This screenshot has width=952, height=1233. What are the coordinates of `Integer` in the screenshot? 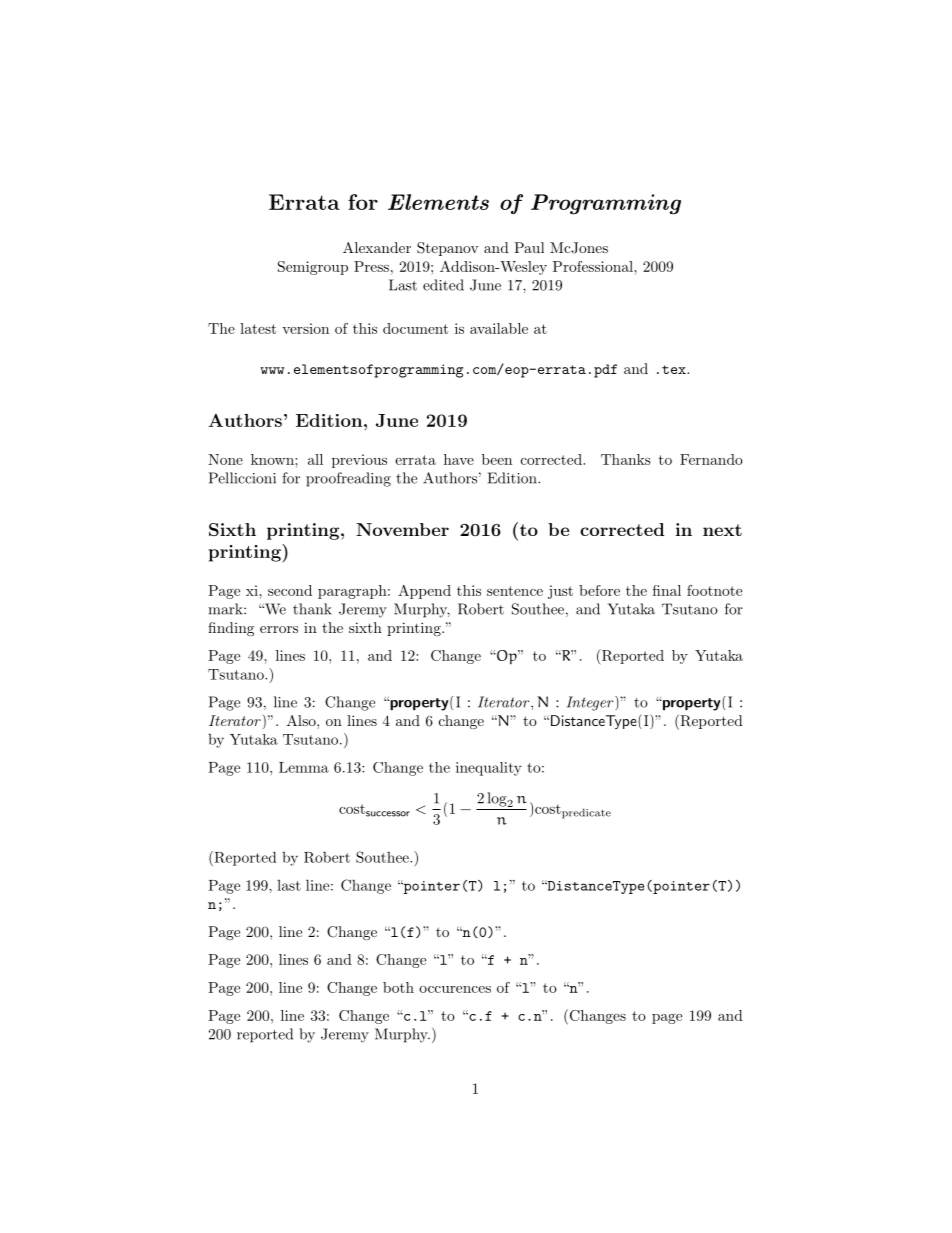 It's located at (591, 703).
